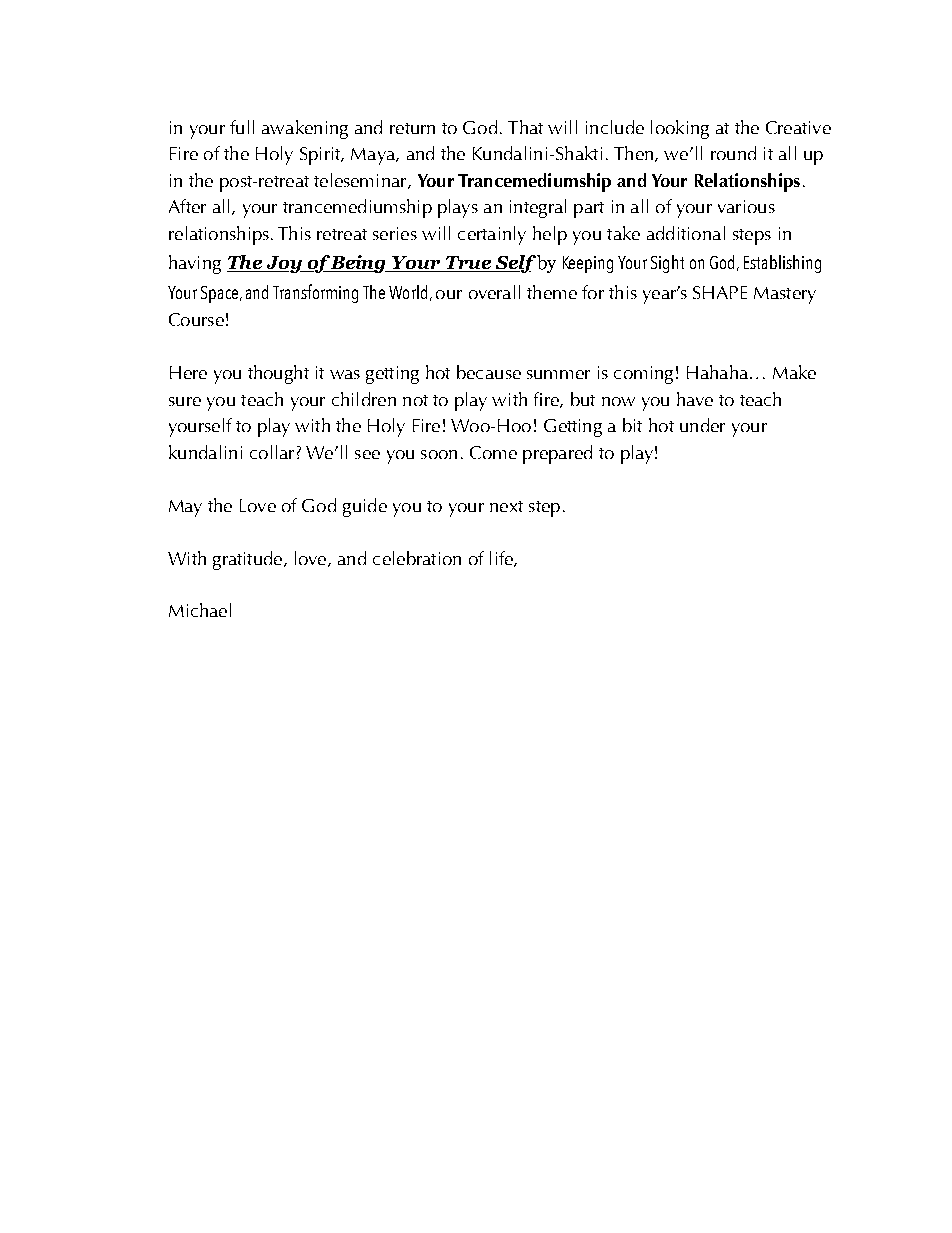 Image resolution: width=952 pixels, height=1233 pixels. What do you see at coordinates (525, 127) in the screenshot?
I see `That` at bounding box center [525, 127].
